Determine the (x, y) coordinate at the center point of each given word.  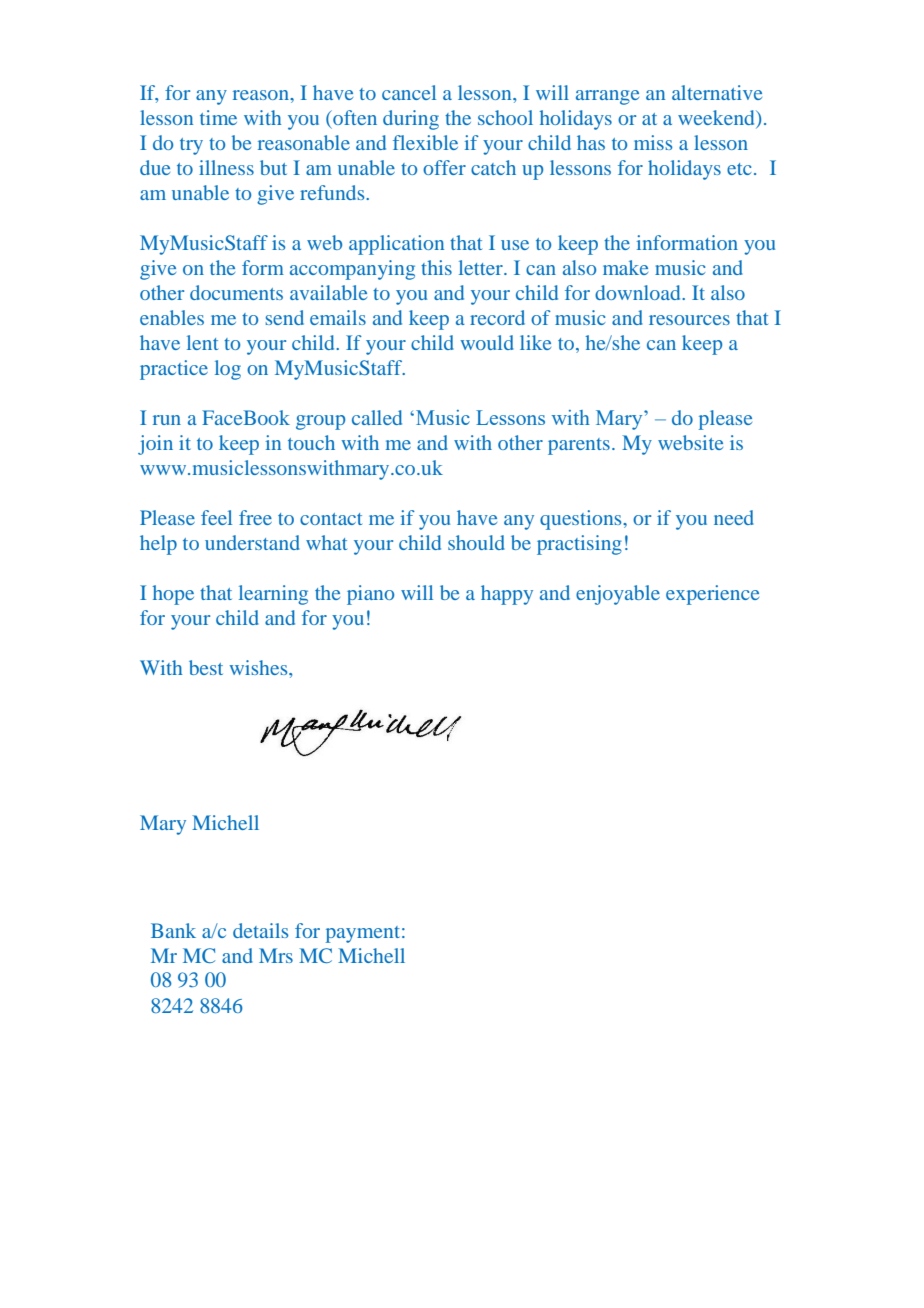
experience (712, 595)
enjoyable (618, 595)
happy (507, 595)
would (487, 342)
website (690, 442)
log (228, 370)
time (218, 117)
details (260, 930)
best (206, 667)
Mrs (276, 955)
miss (653, 142)
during (411, 120)
